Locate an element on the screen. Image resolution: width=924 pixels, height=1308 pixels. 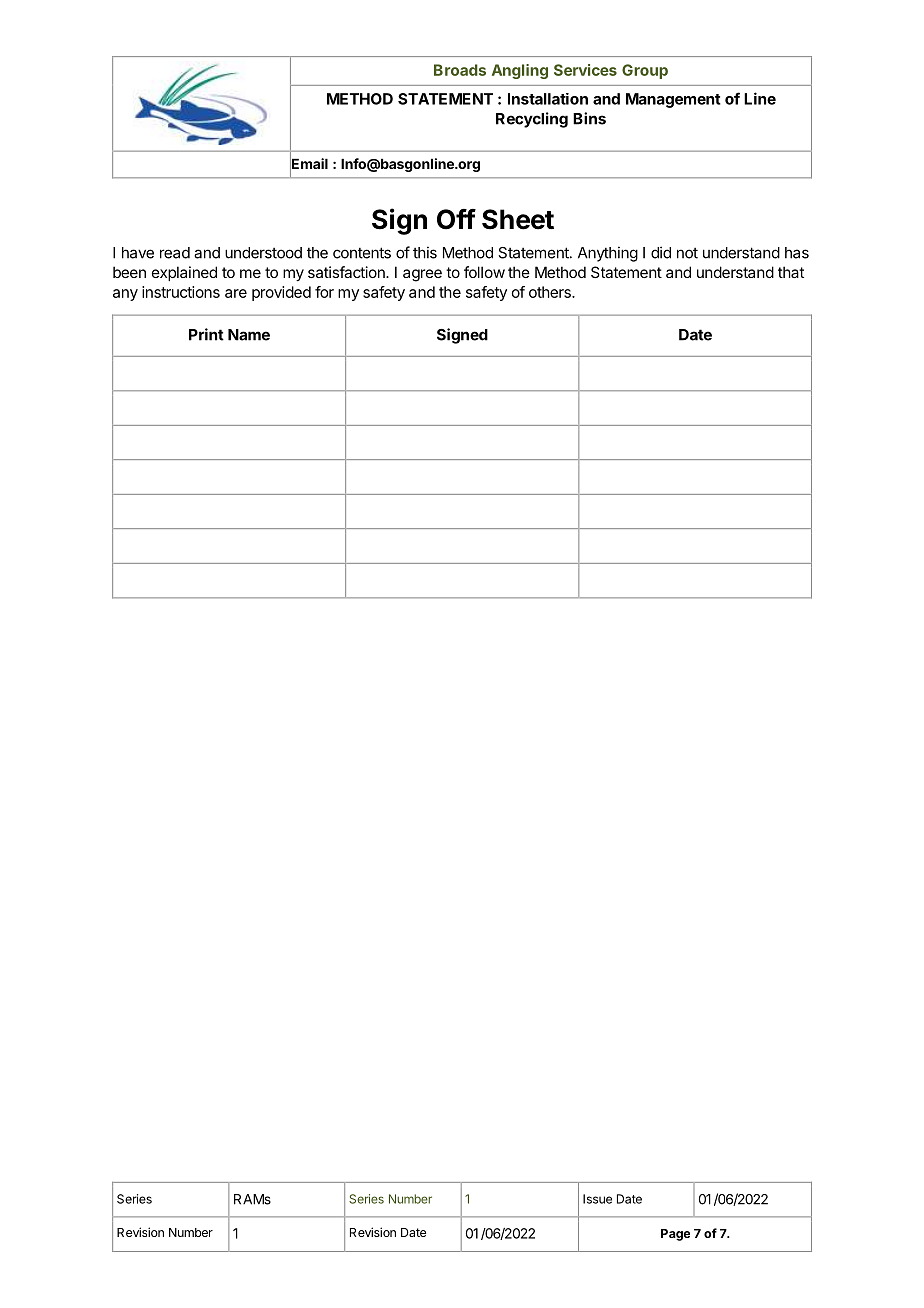
Management is located at coordinates (673, 100).
